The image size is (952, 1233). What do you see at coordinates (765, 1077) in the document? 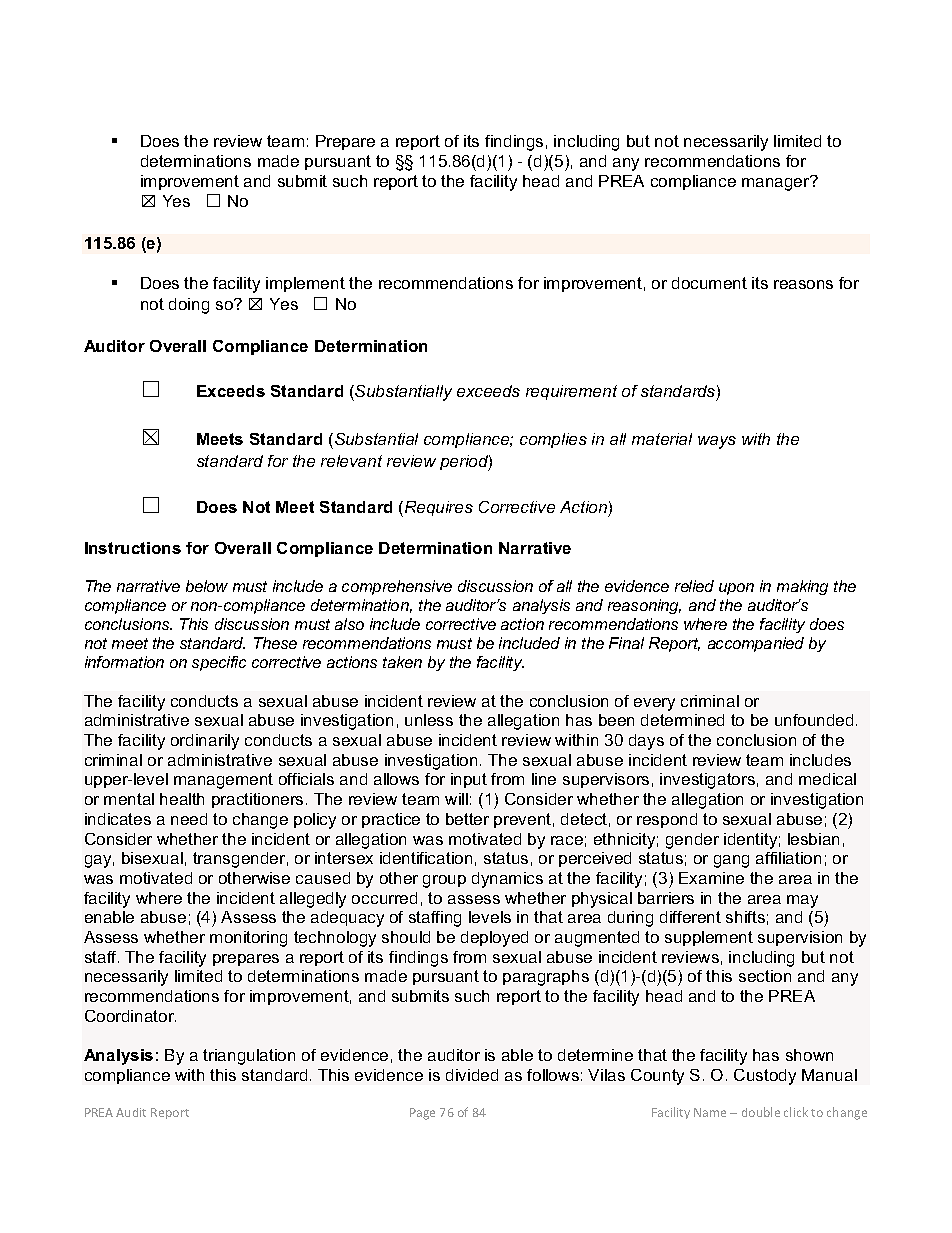
I see `Custody` at bounding box center [765, 1077].
